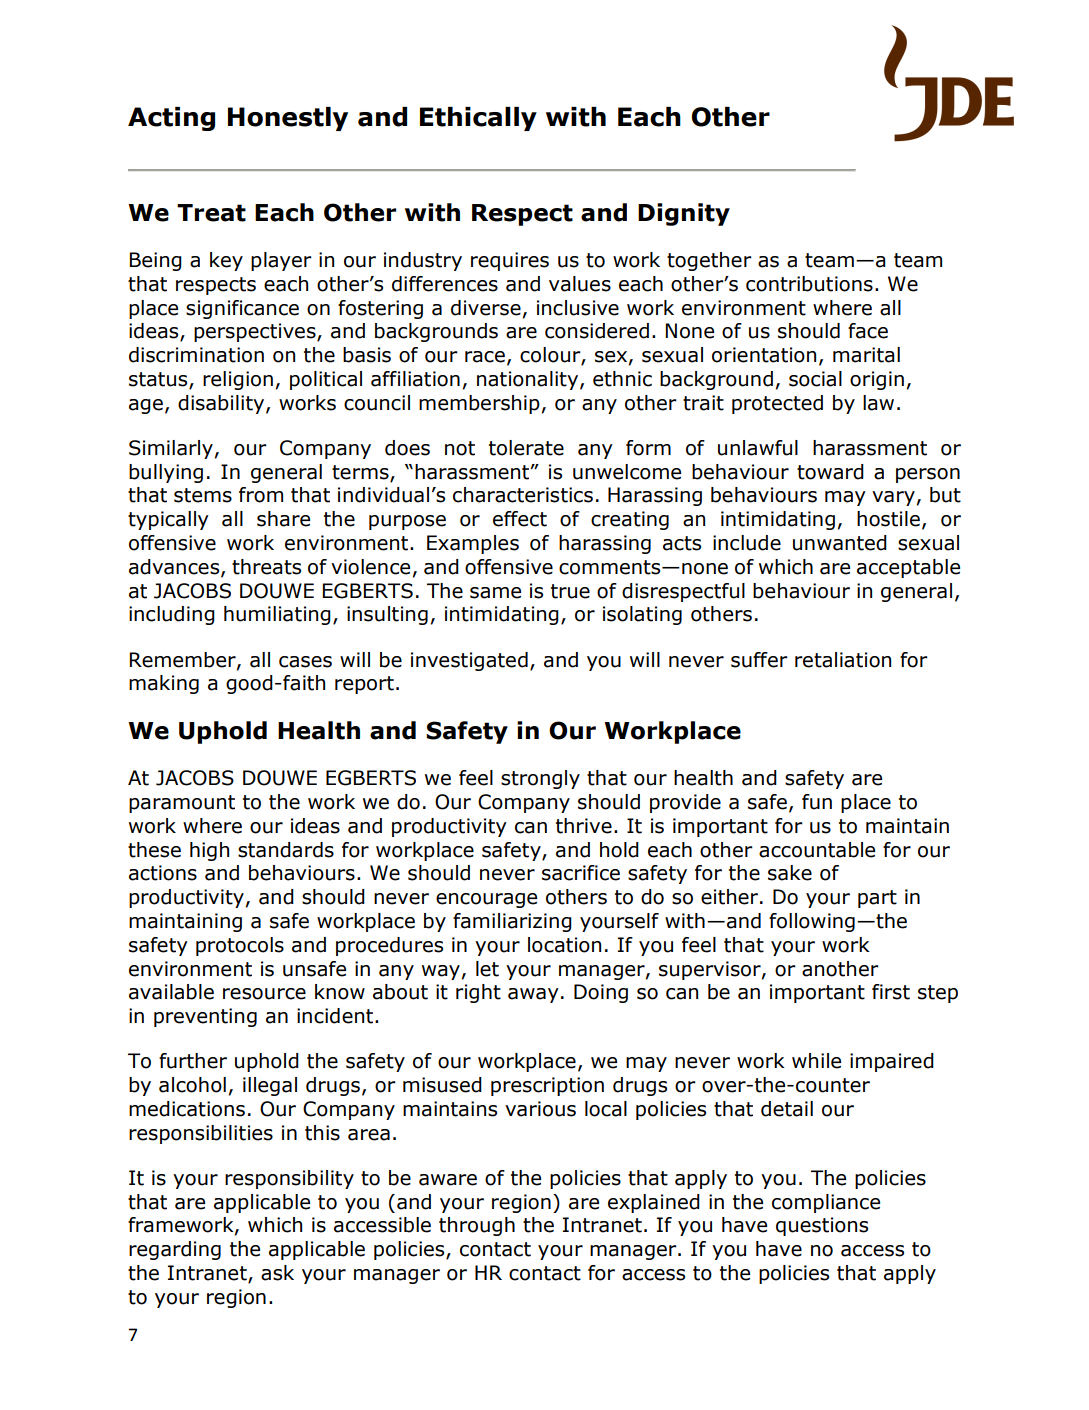 The height and width of the screenshot is (1410, 1089). I want to click on religion, so click(238, 380).
